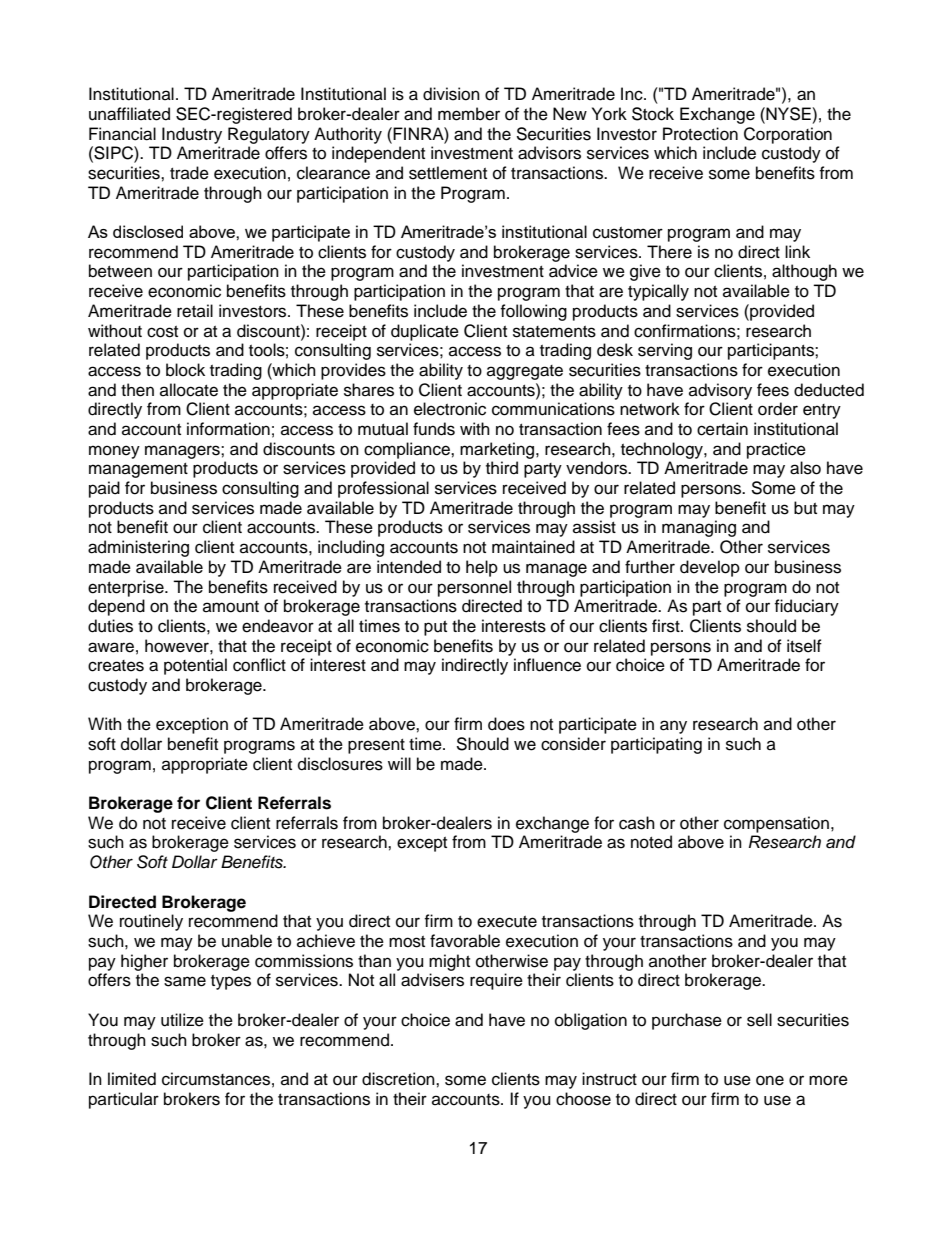 This page has width=952, height=1233. Describe the element at coordinates (759, 1020) in the page. I see `sell` at that location.
